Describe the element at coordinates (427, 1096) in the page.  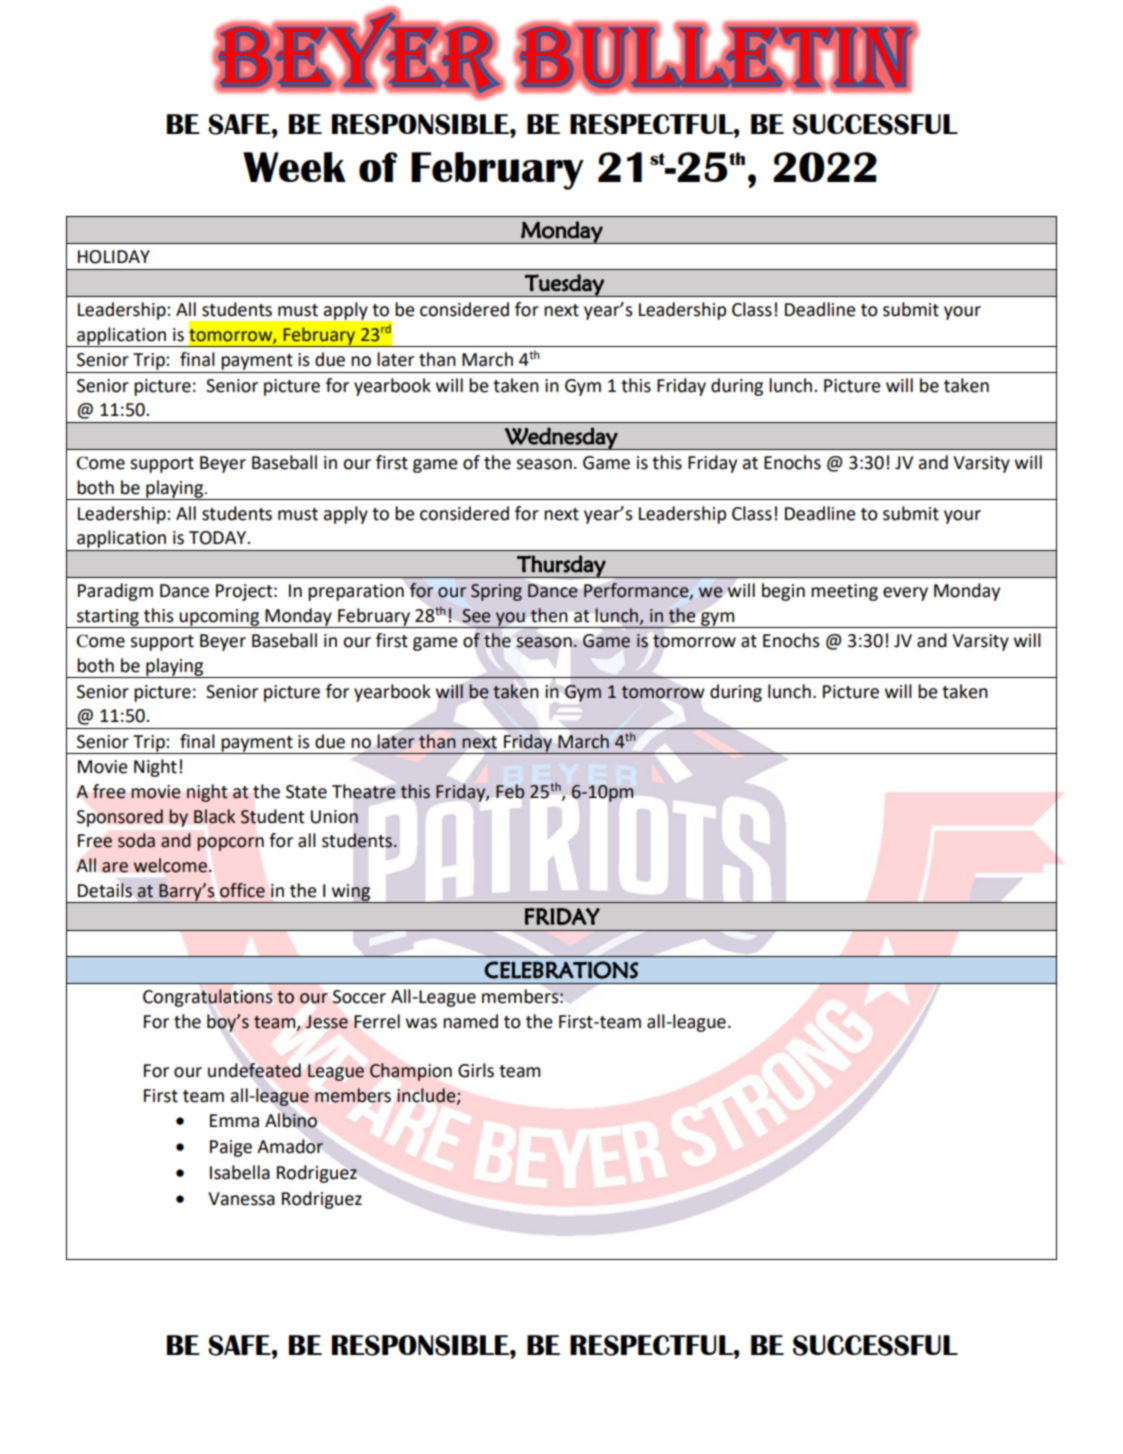
I see `include` at that location.
